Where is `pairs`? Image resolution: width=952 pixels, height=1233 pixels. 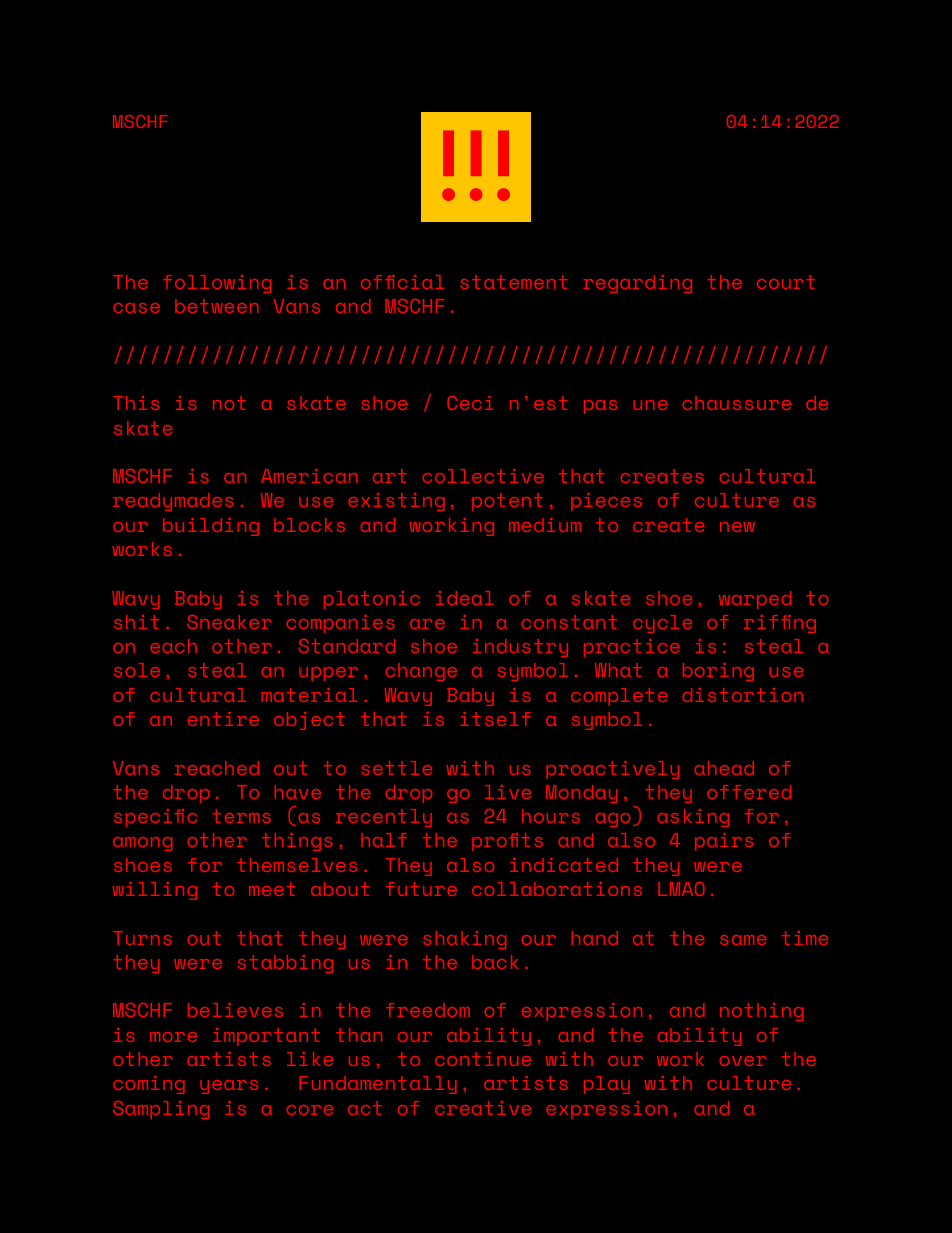
pairs is located at coordinates (724, 842).
